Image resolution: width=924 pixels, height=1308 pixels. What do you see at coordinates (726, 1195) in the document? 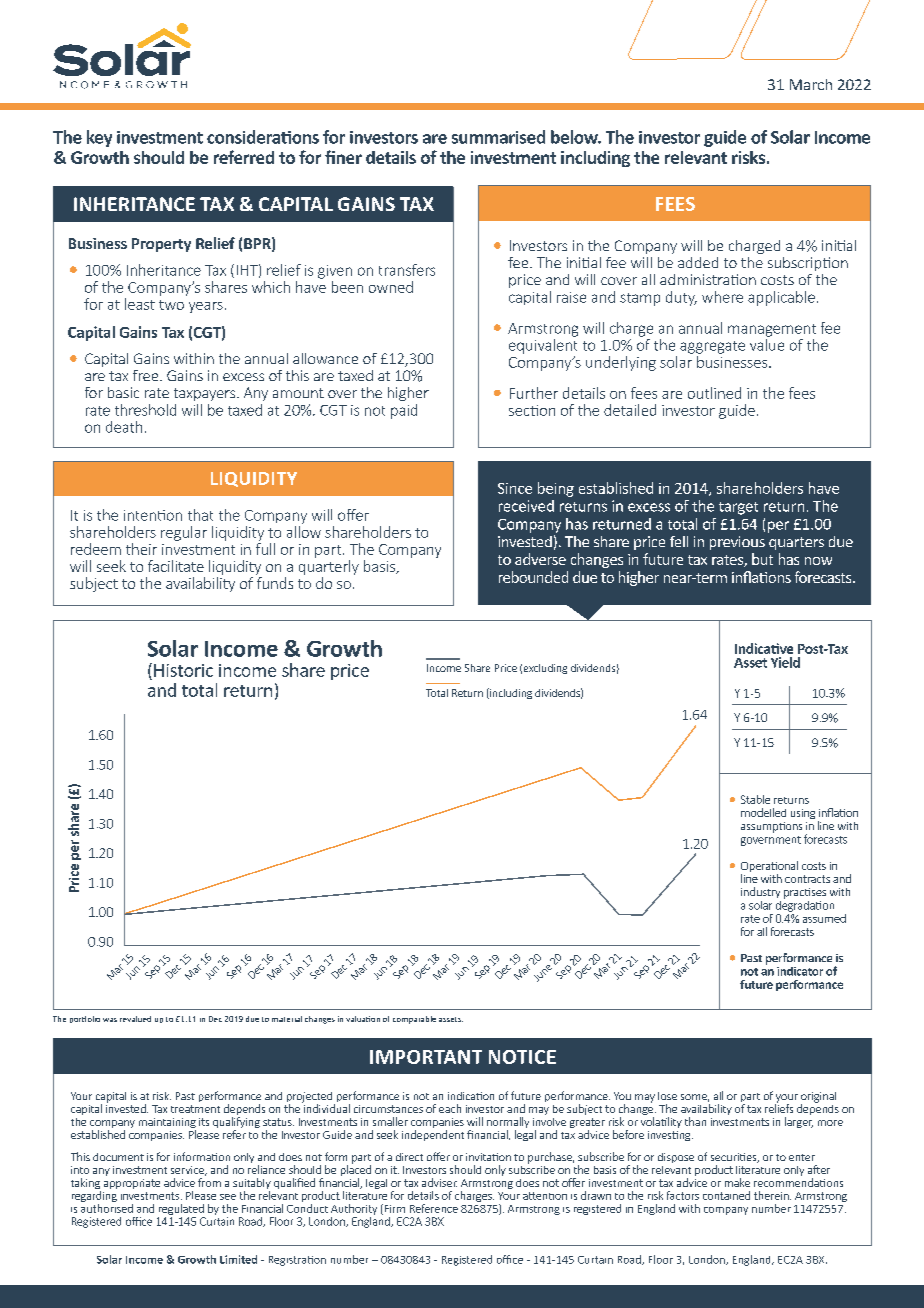
I see `contained` at bounding box center [726, 1195].
